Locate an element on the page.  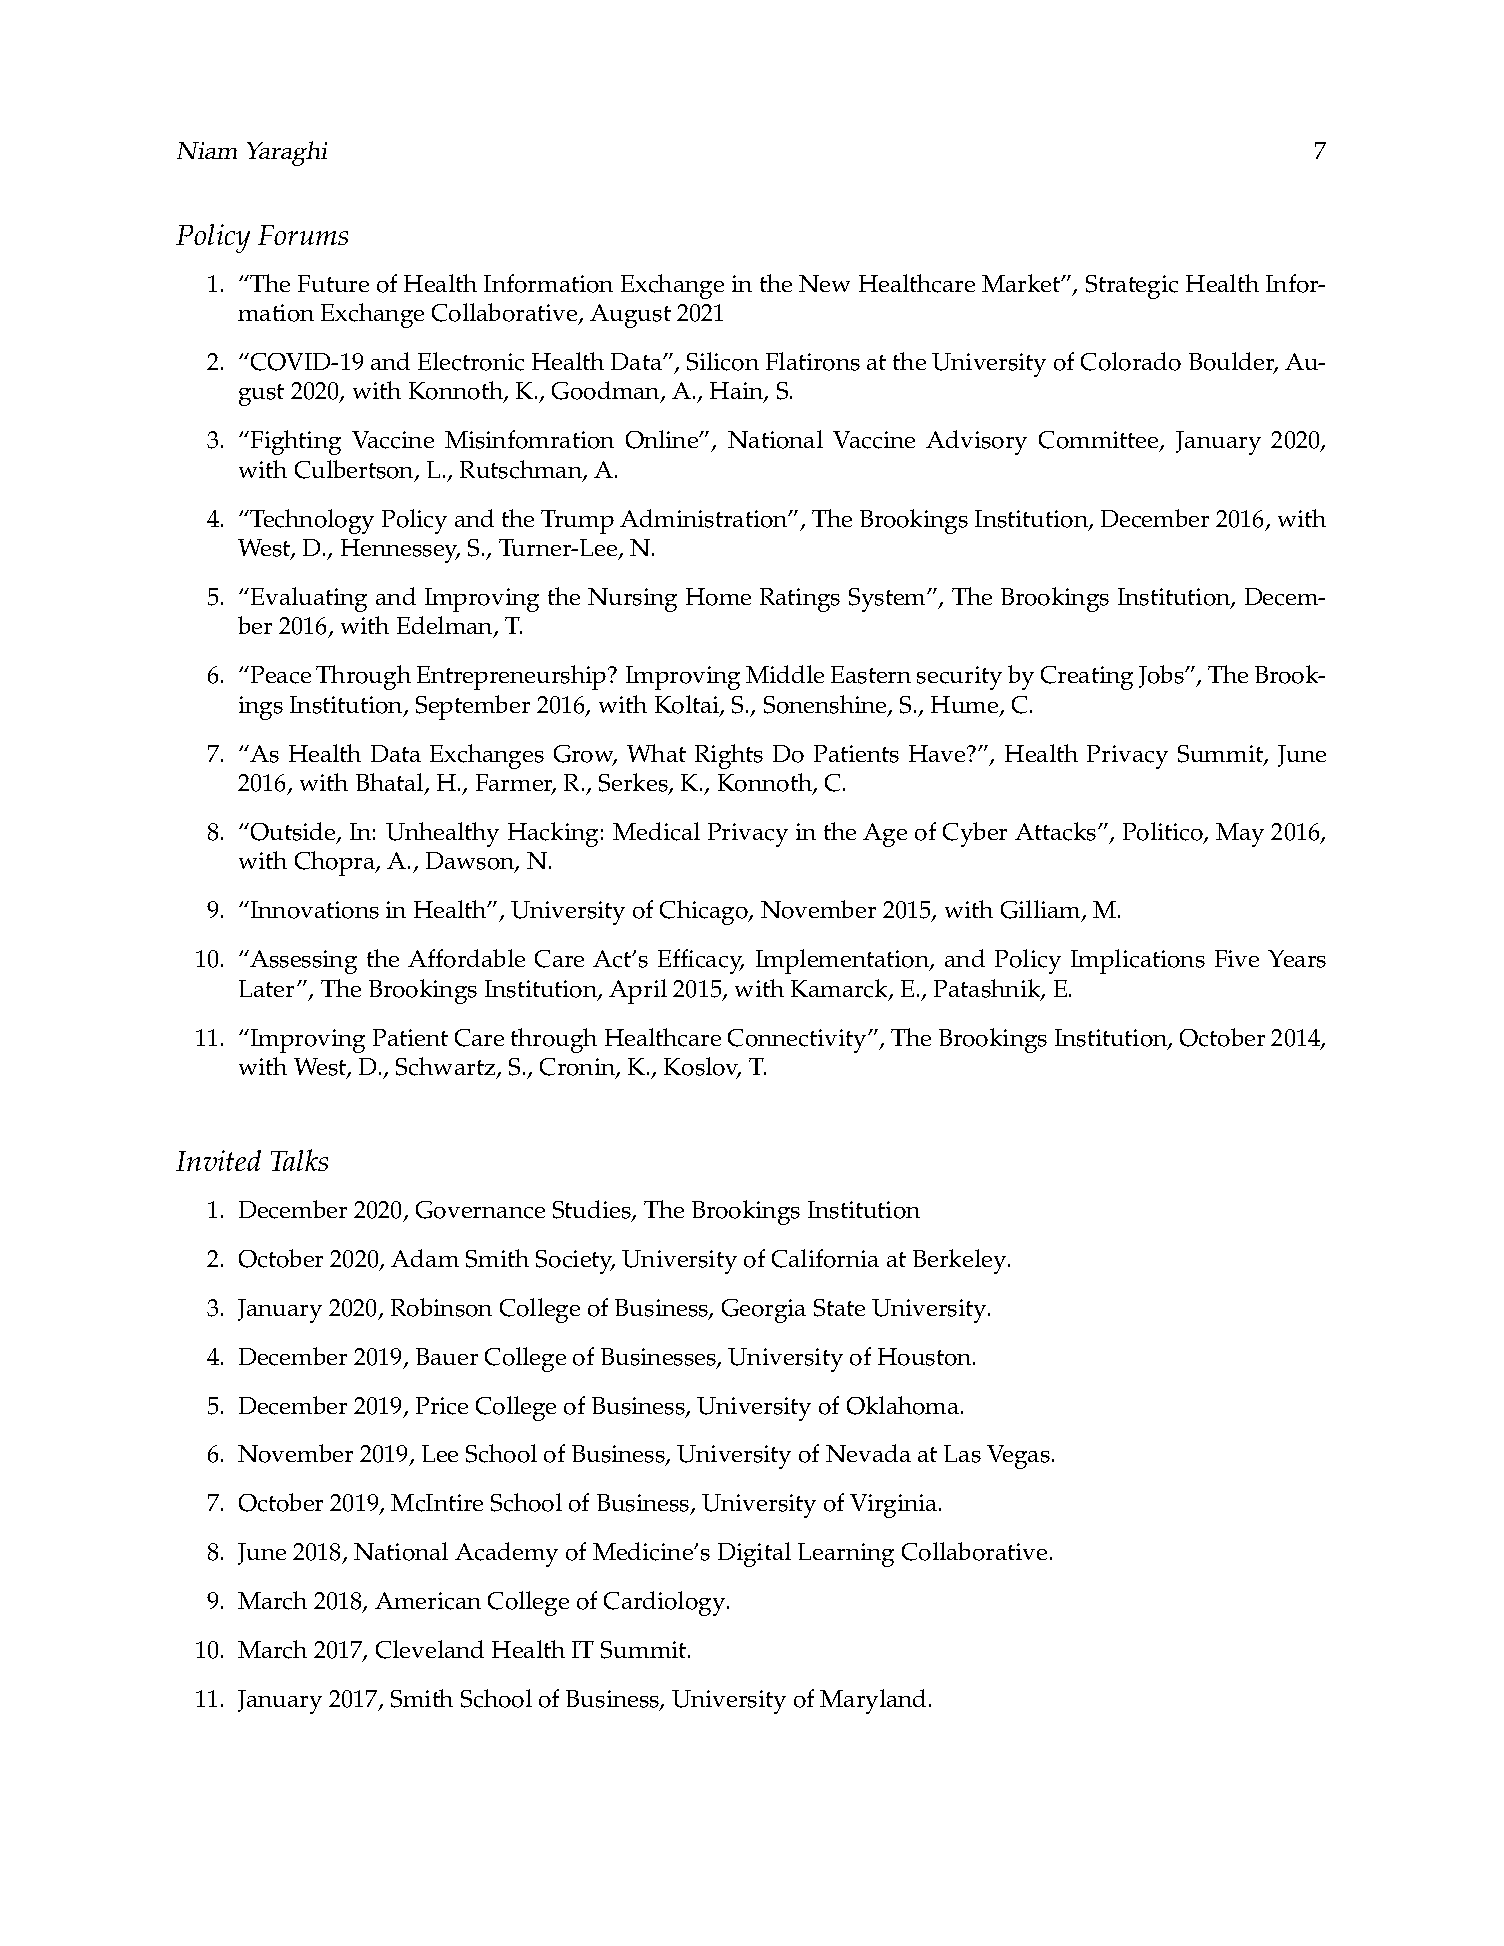
Implications is located at coordinates (1138, 961).
